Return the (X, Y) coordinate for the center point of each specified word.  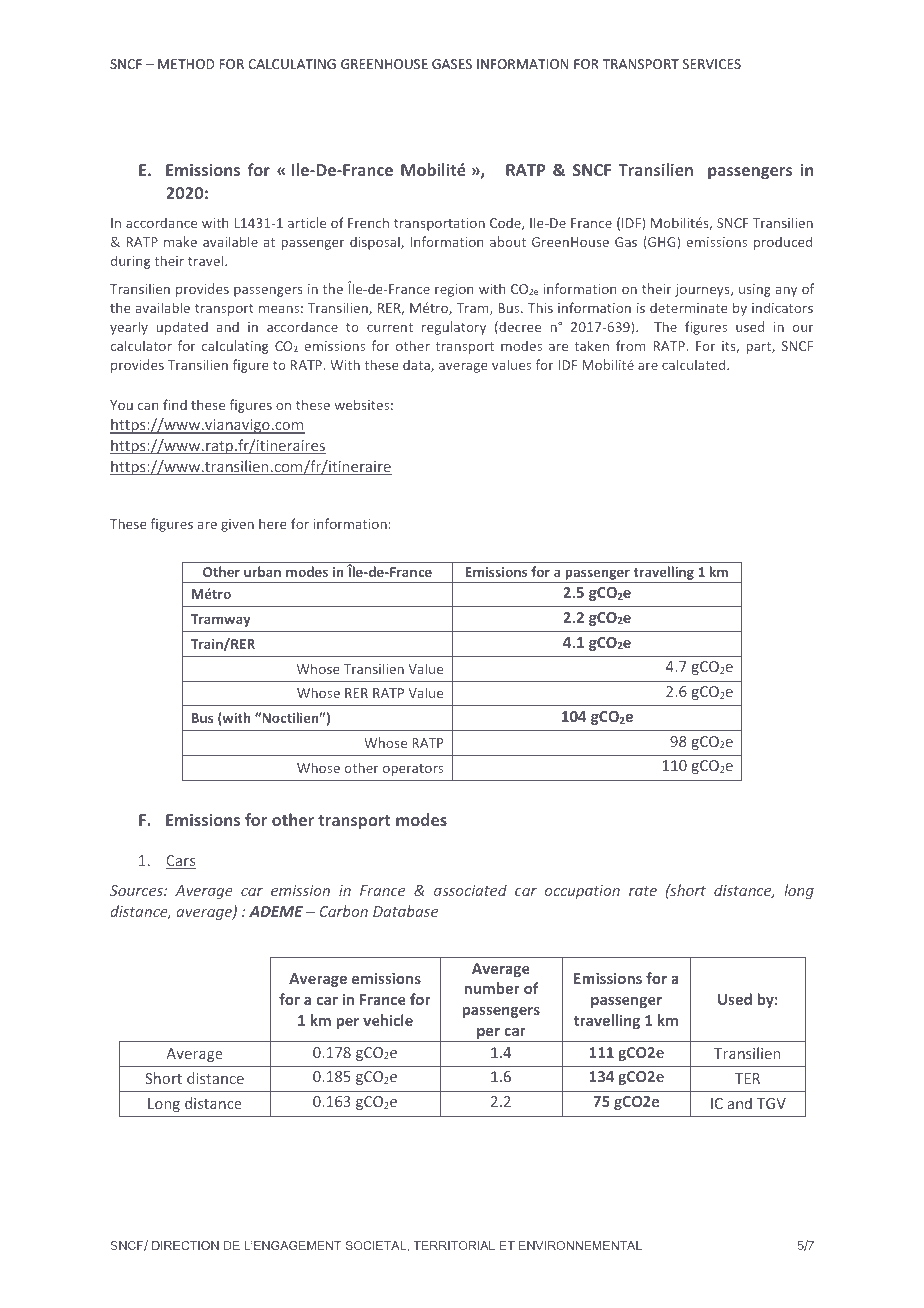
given (237, 525)
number (492, 988)
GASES (452, 64)
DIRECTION (185, 1245)
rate (643, 891)
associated (470, 890)
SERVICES (712, 64)
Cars (181, 862)
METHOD (186, 64)
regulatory (454, 328)
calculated (695, 364)
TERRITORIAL (454, 1245)
